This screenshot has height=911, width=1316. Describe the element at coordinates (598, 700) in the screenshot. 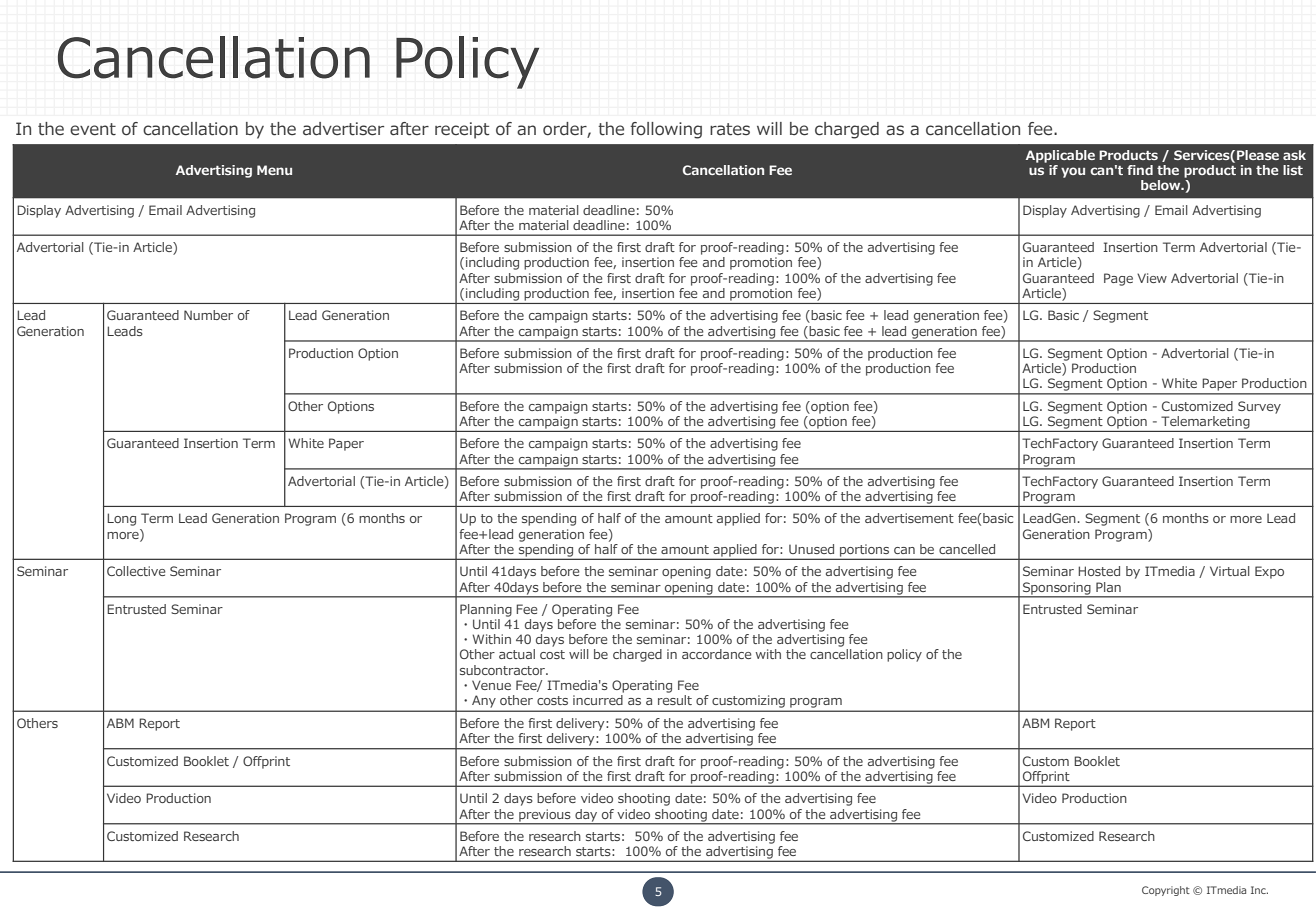

I see `incurred` at that location.
